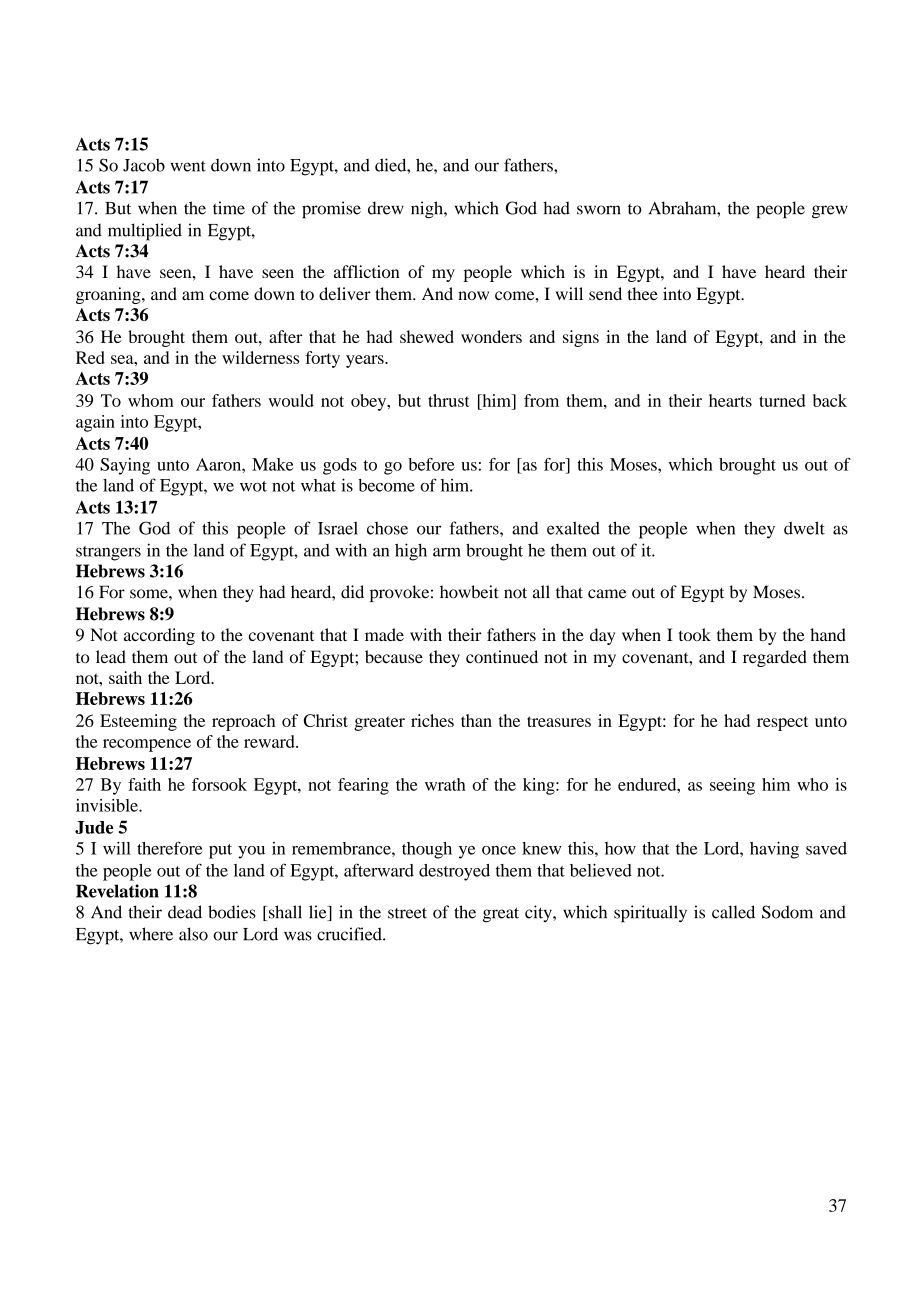 The image size is (922, 1316). Describe the element at coordinates (804, 528) in the screenshot. I see `dwelt` at that location.
